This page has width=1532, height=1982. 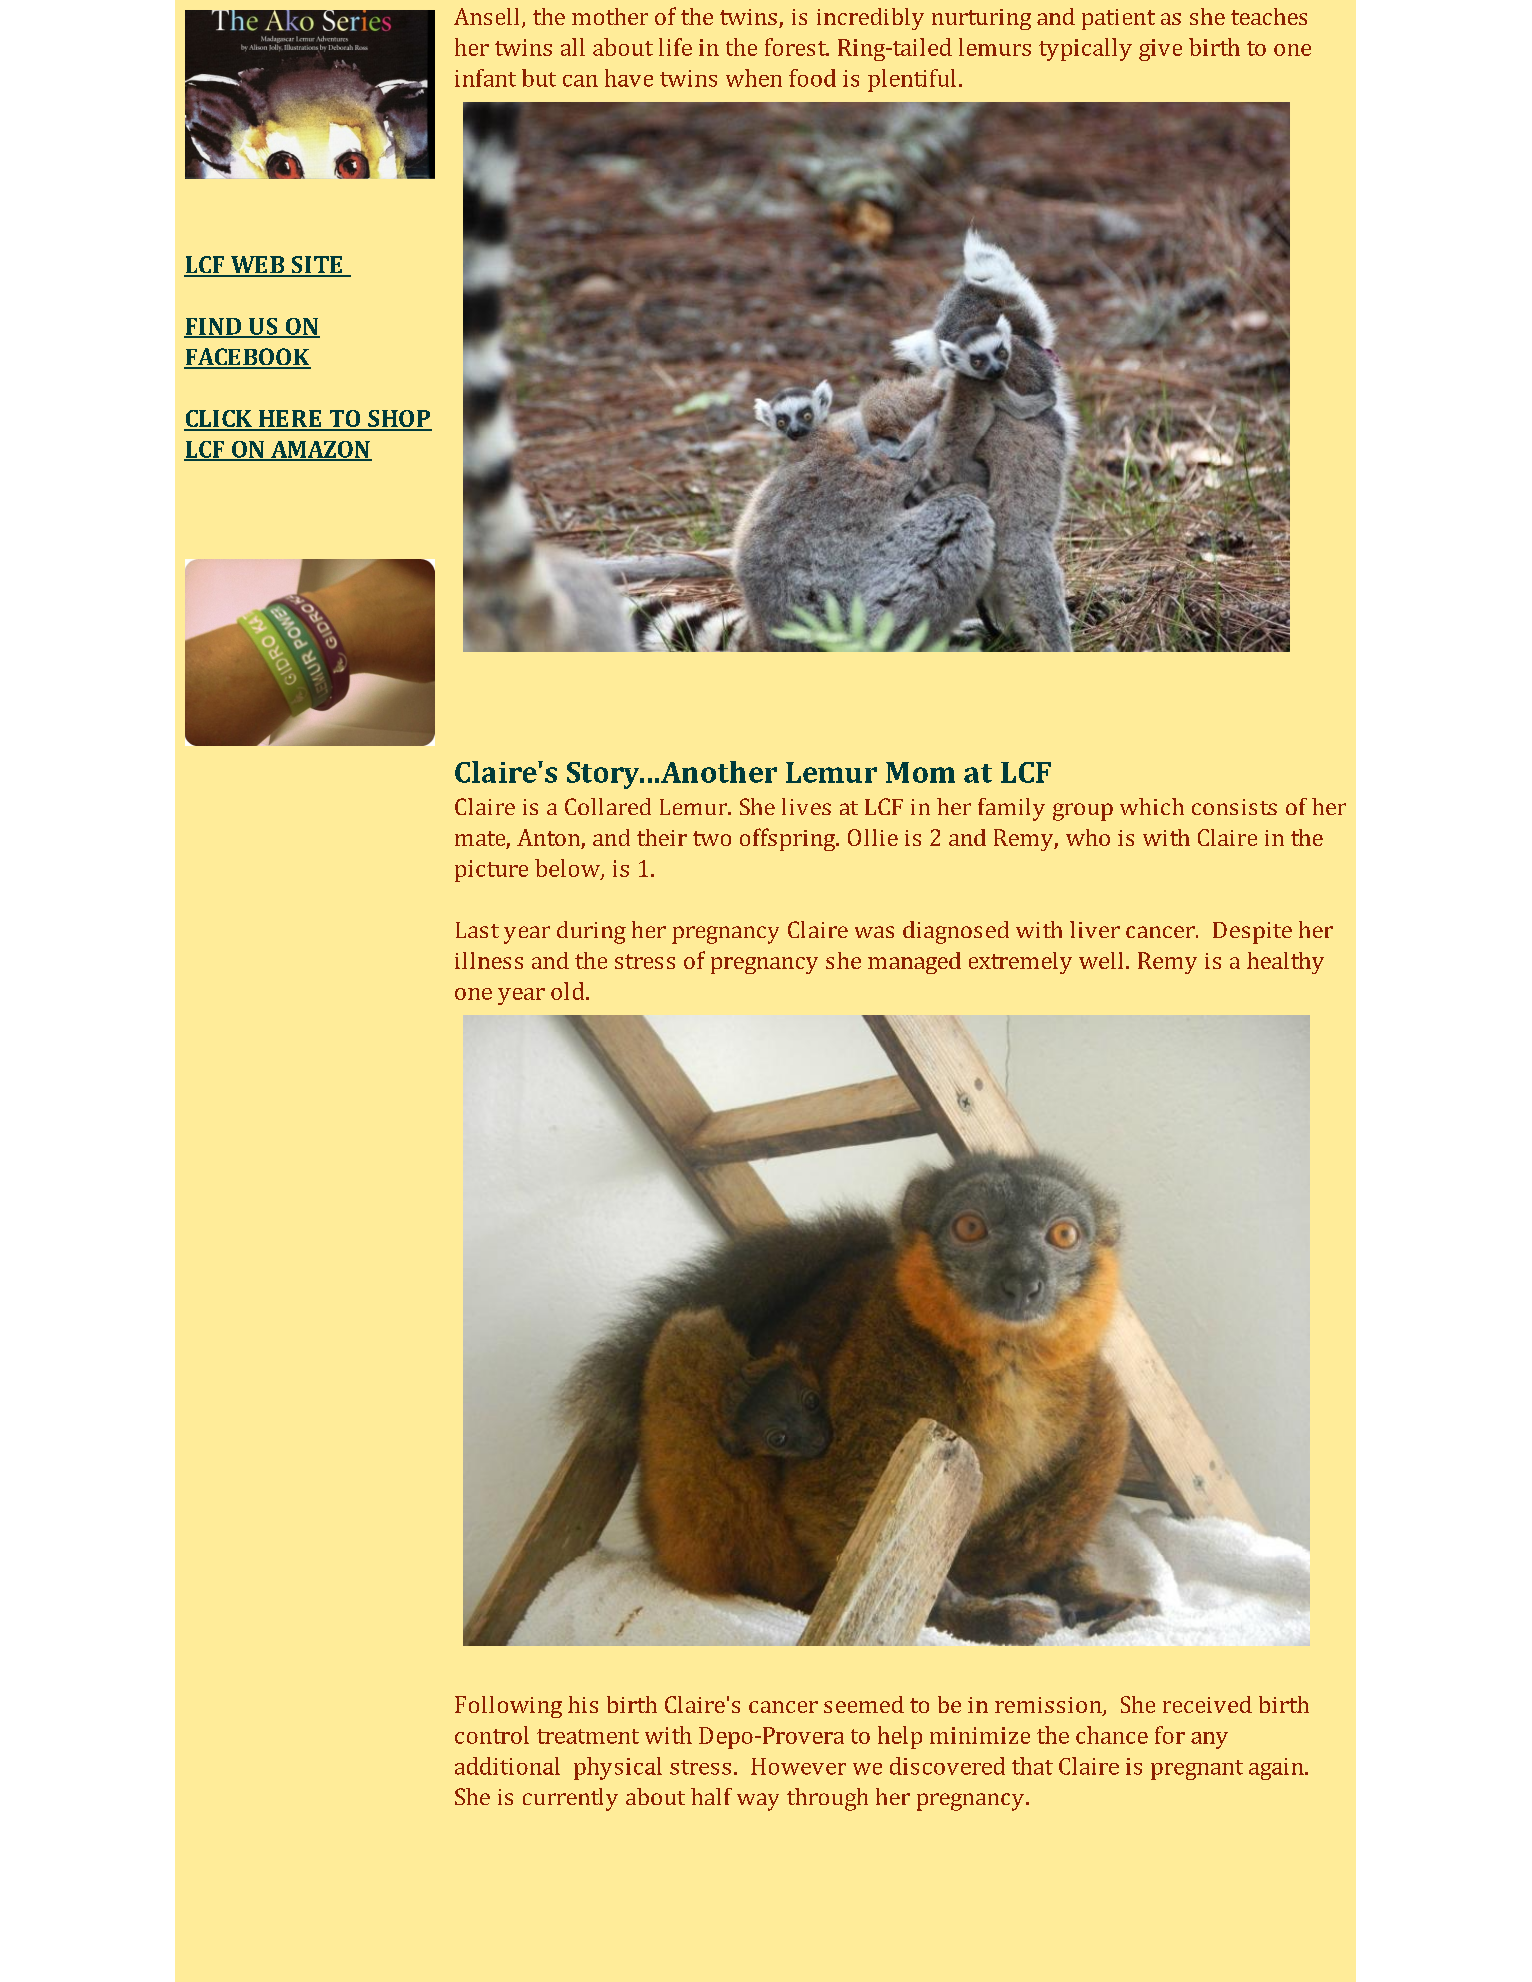 What do you see at coordinates (754, 78) in the page?
I see `when` at bounding box center [754, 78].
